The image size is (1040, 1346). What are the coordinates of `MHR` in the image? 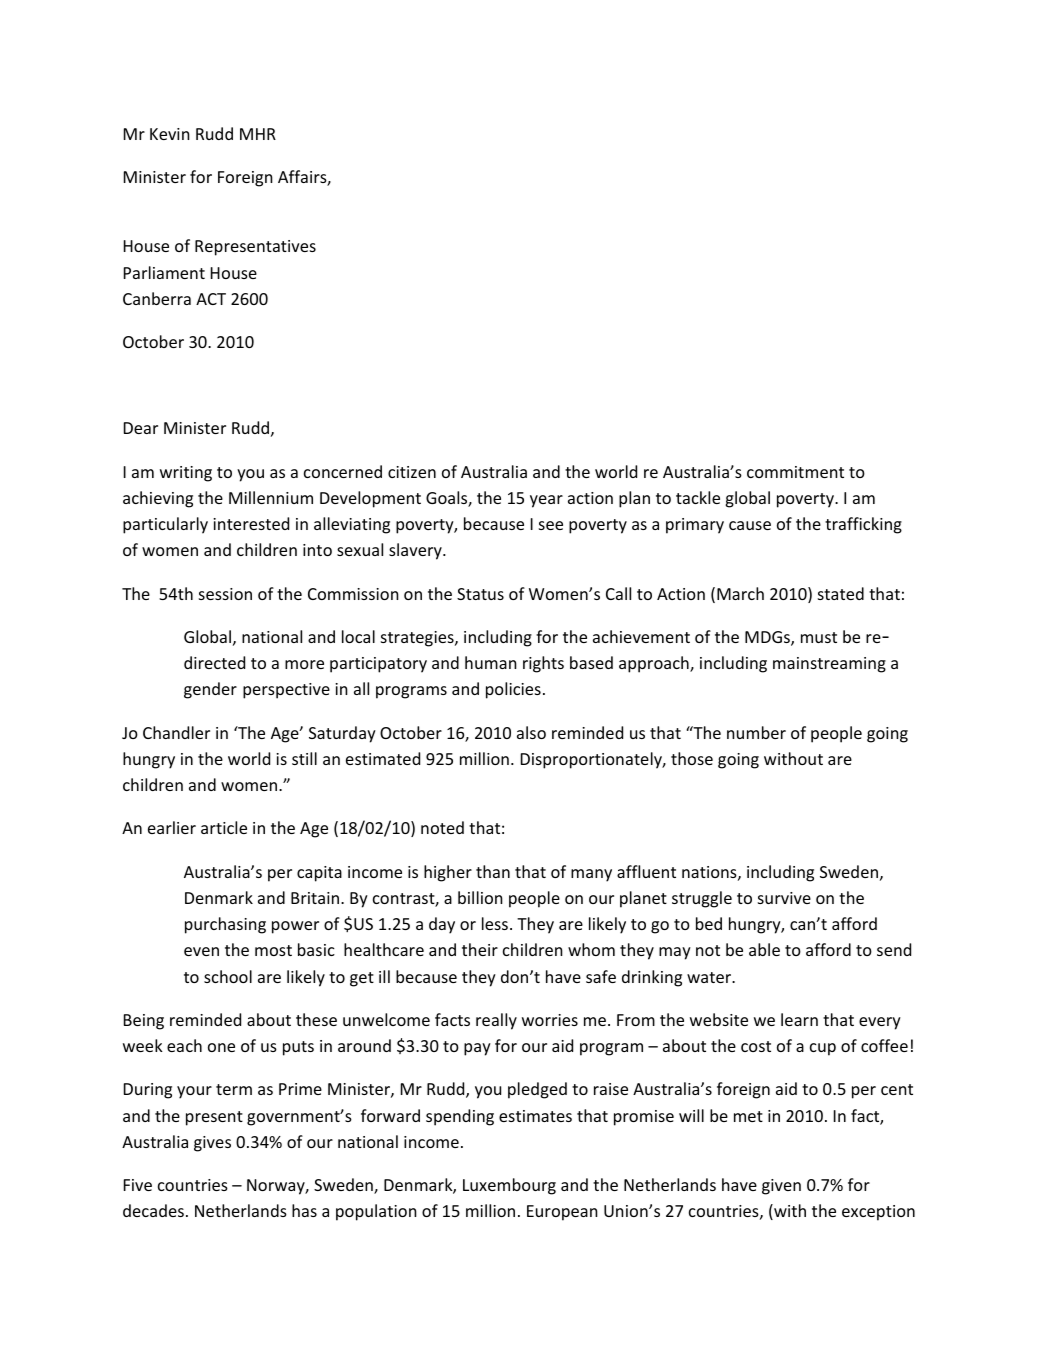 It's located at (258, 134).
